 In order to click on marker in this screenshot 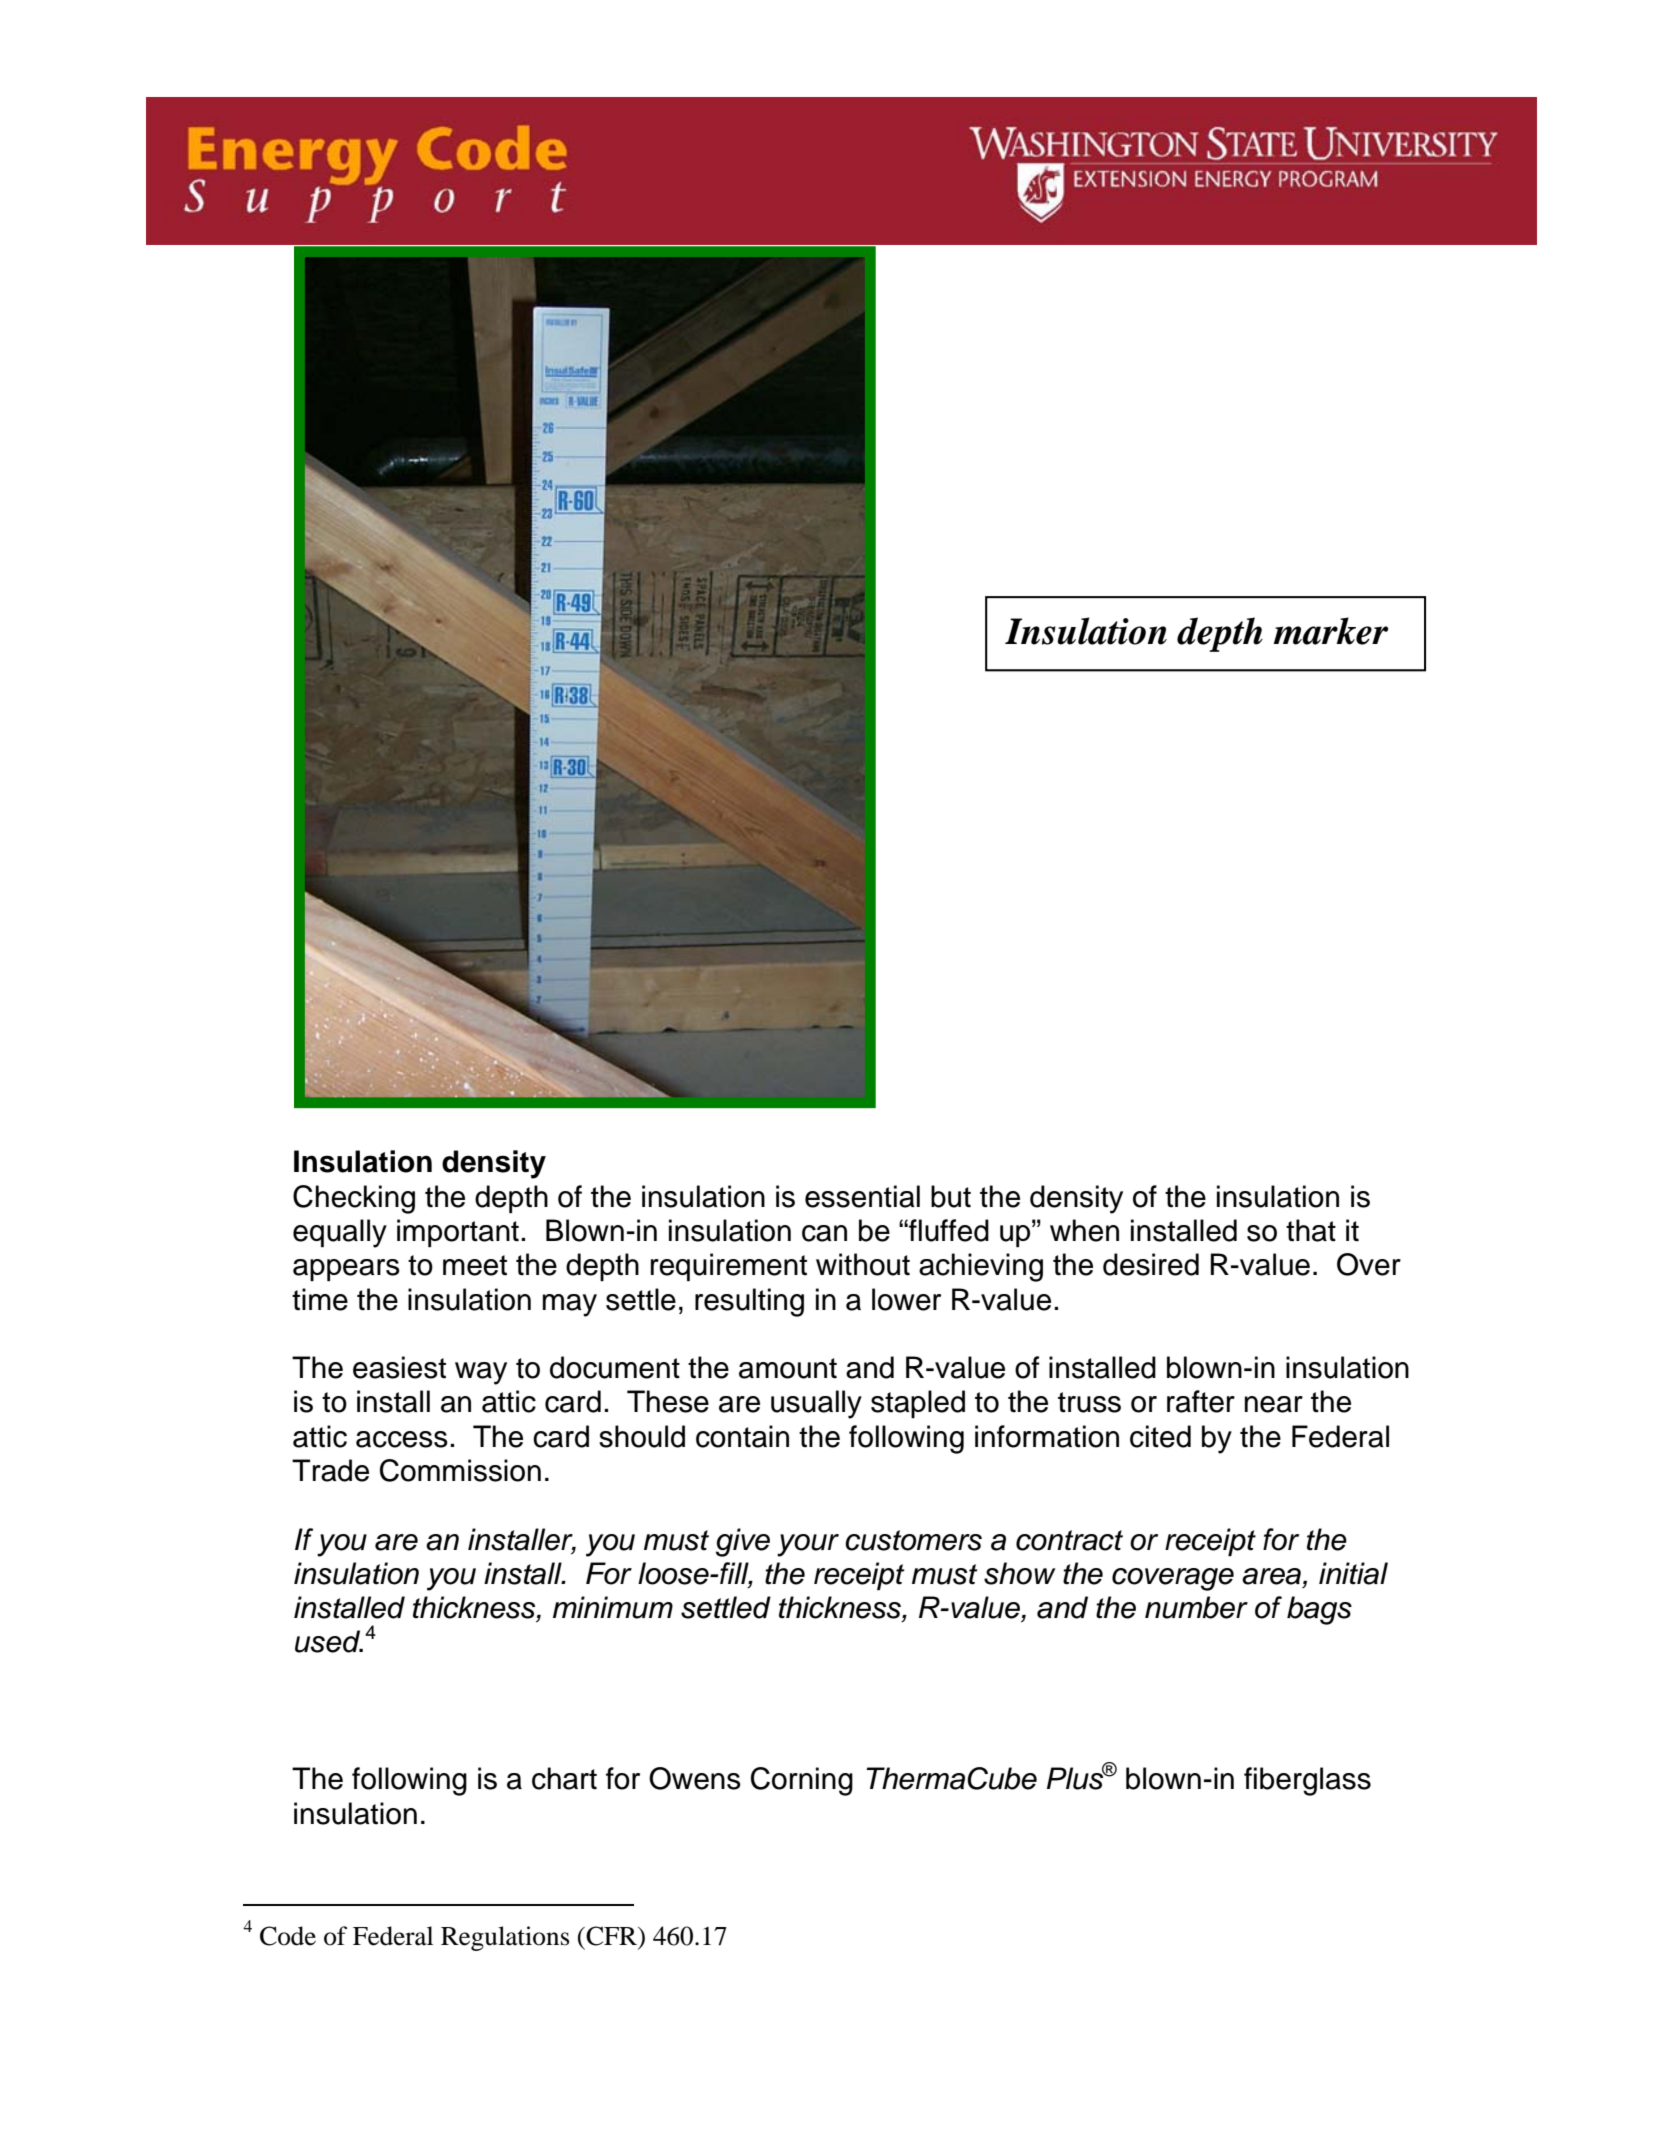, I will do `click(1331, 631)`.
